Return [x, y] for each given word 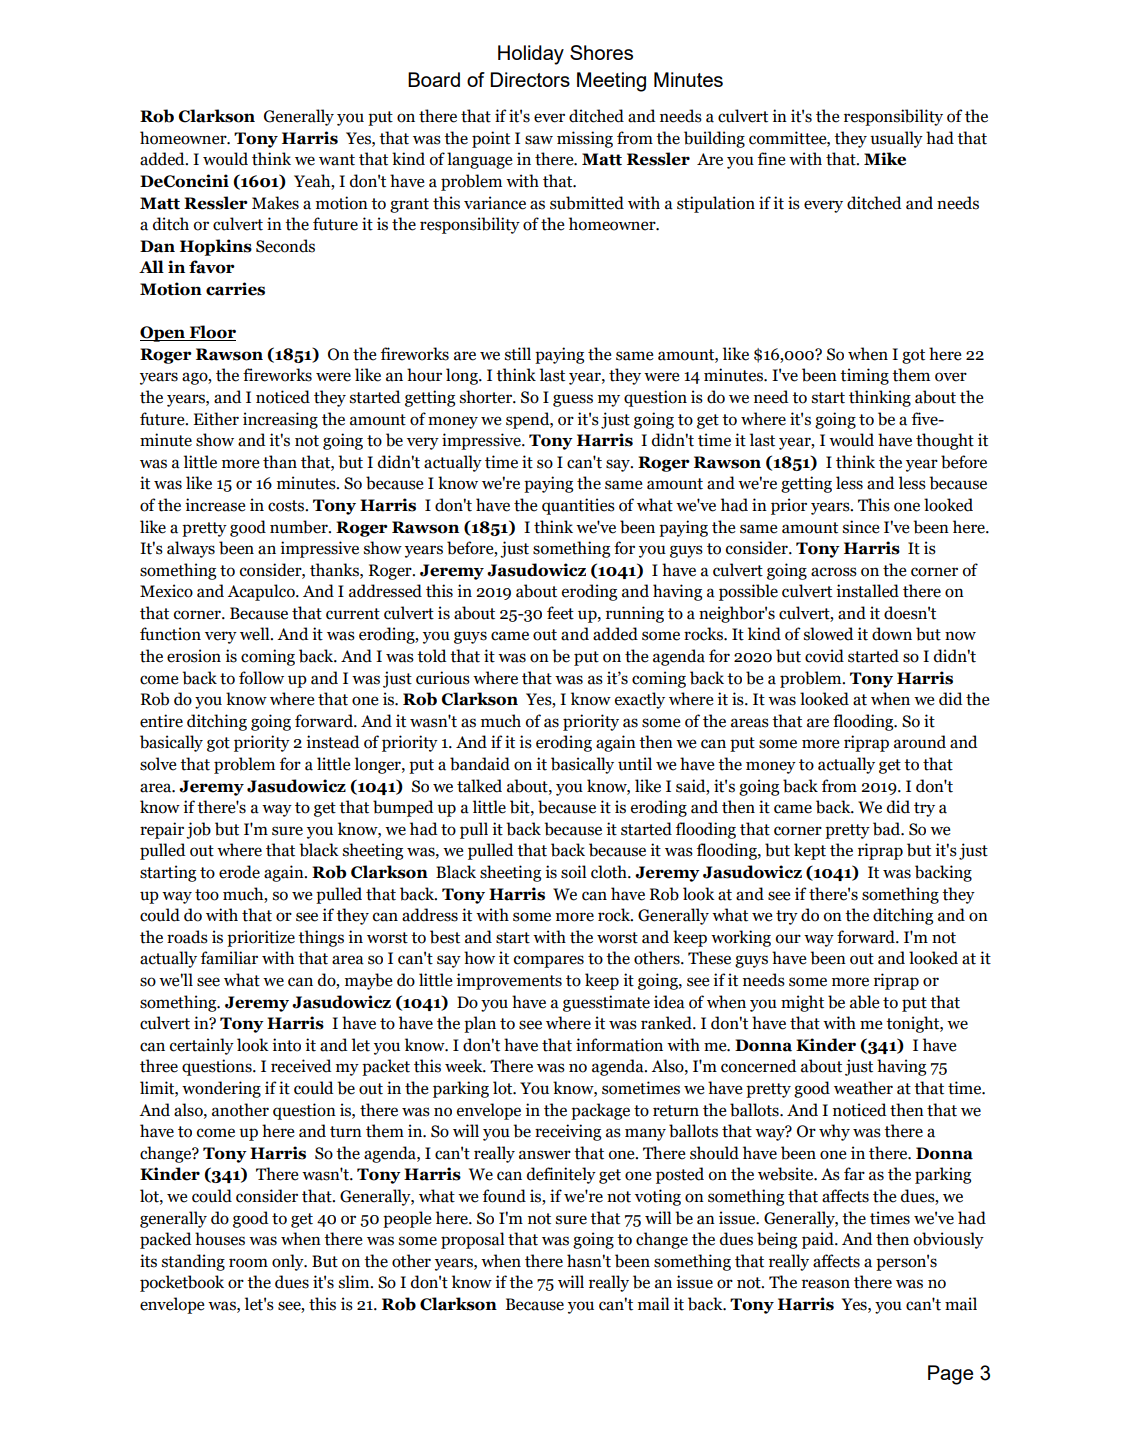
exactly [640, 700]
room [248, 1263]
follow [261, 678]
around [920, 742]
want [337, 160]
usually [896, 139]
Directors [530, 79]
